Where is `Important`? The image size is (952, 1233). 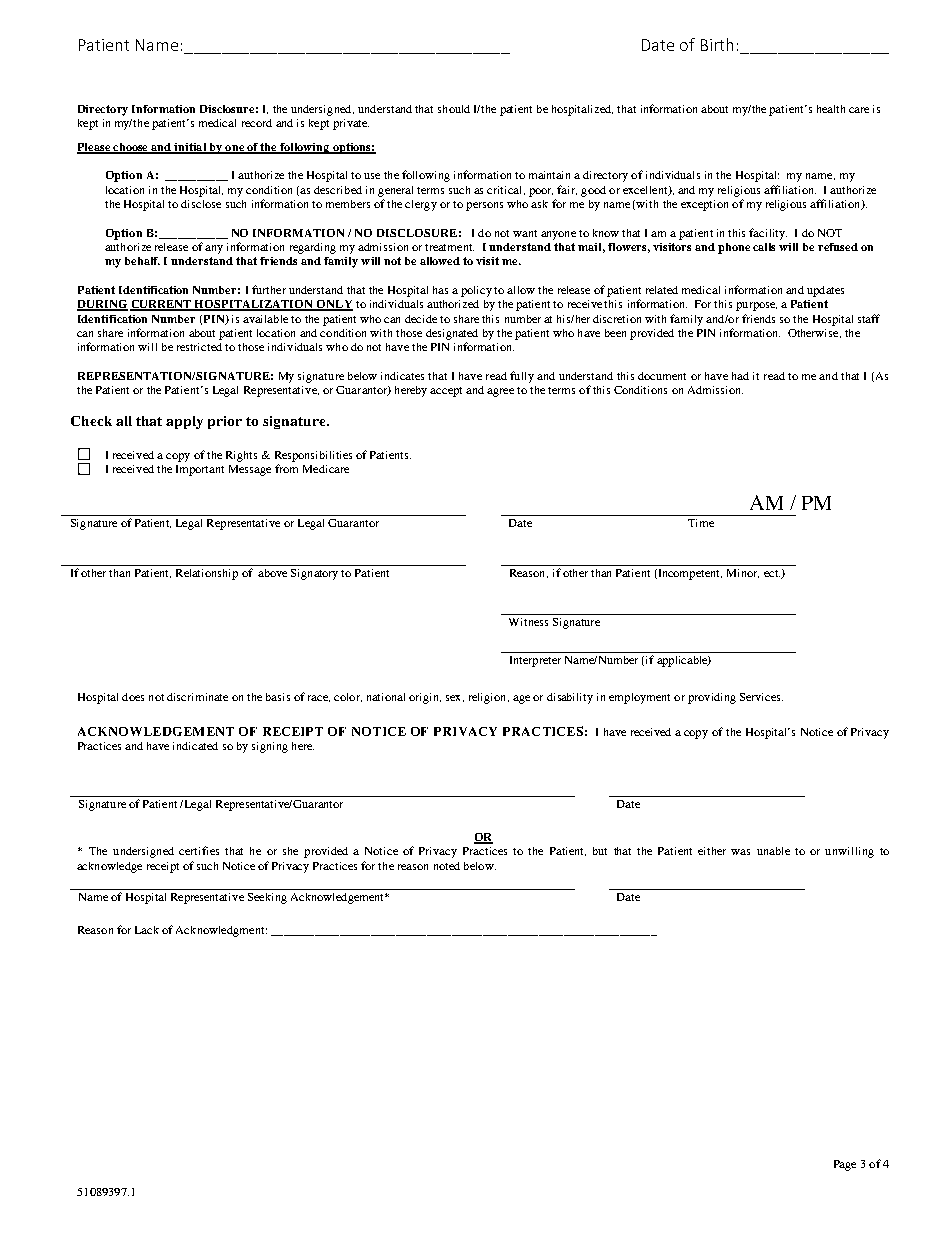 Important is located at coordinates (200, 470).
